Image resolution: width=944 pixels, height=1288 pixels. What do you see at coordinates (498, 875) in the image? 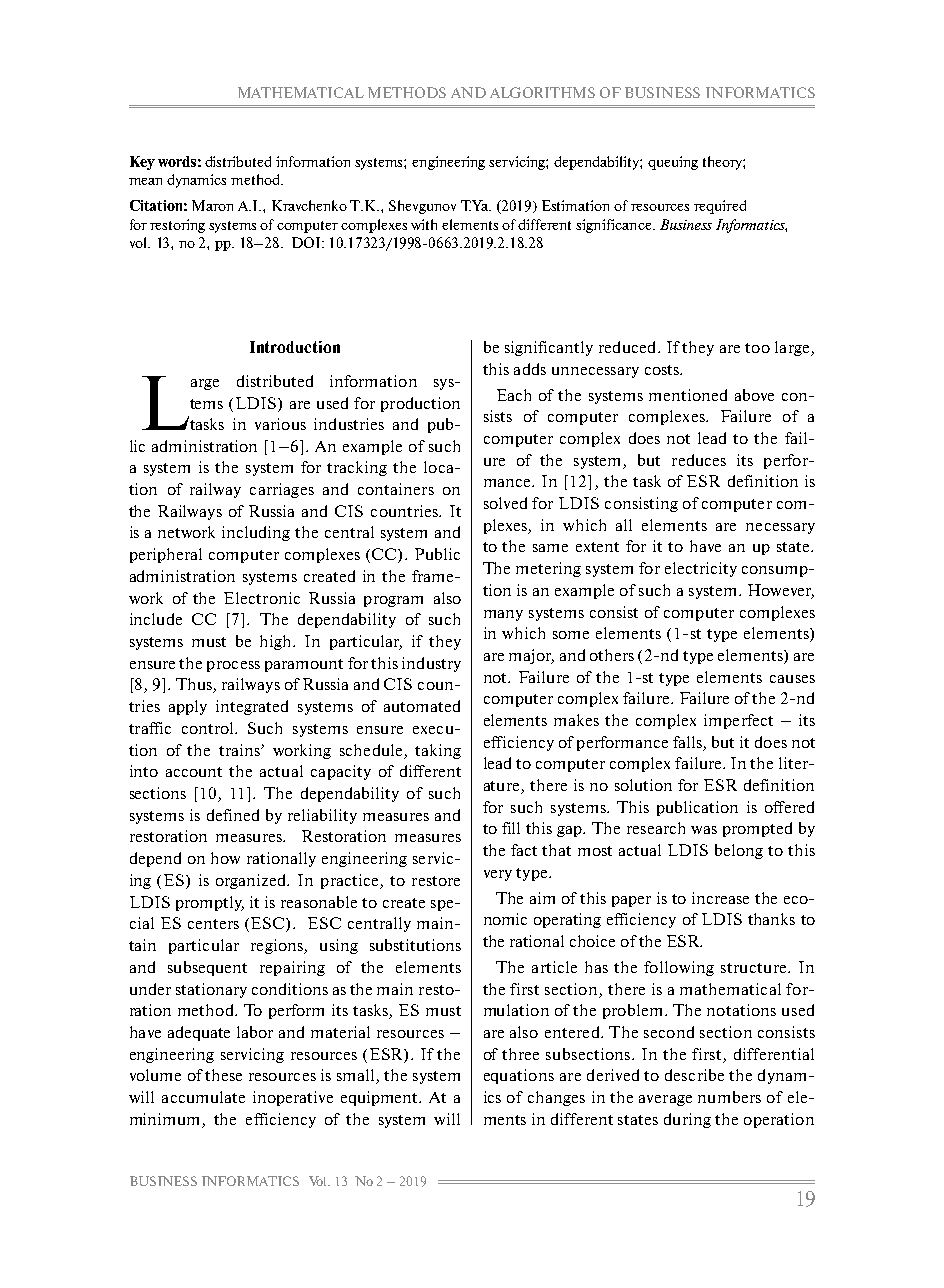
I see `very` at bounding box center [498, 875].
